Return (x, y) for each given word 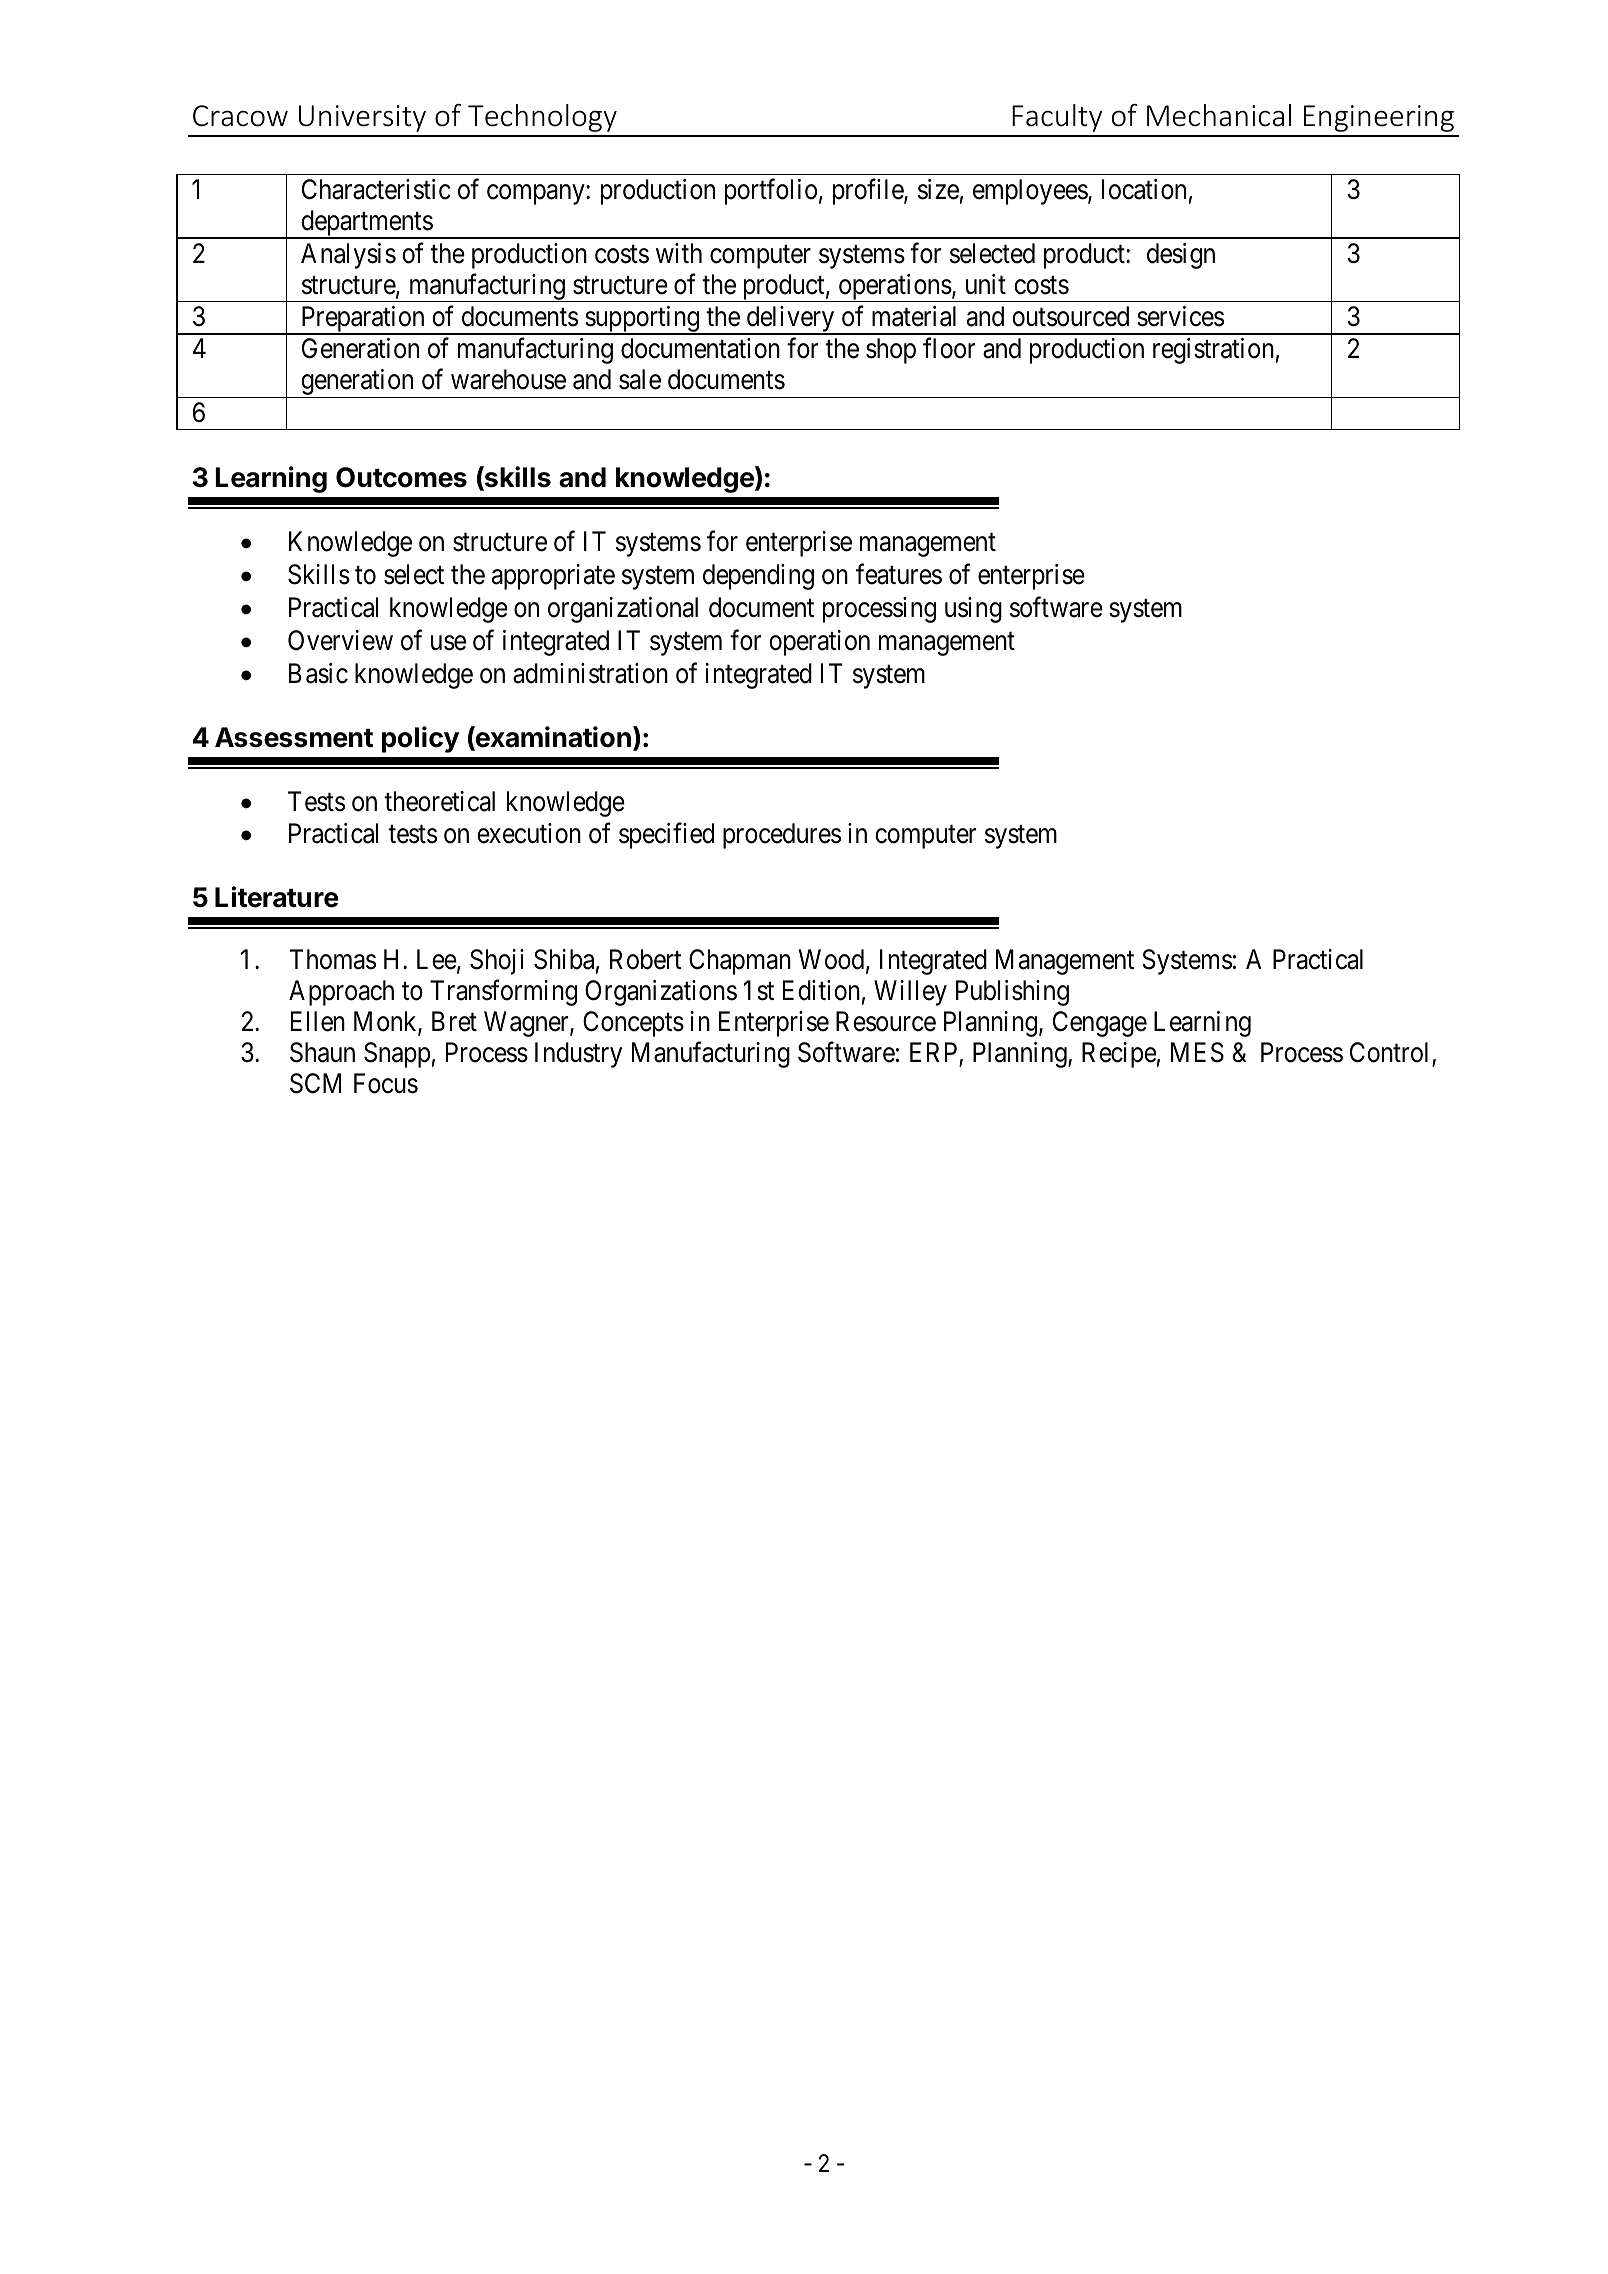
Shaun (322, 1052)
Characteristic (376, 189)
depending (758, 577)
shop (891, 351)
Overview (340, 640)
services (1180, 316)
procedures (782, 836)
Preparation (362, 320)
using (973, 610)
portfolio (771, 192)
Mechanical (1219, 115)
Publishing (1012, 993)
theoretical (439, 801)
